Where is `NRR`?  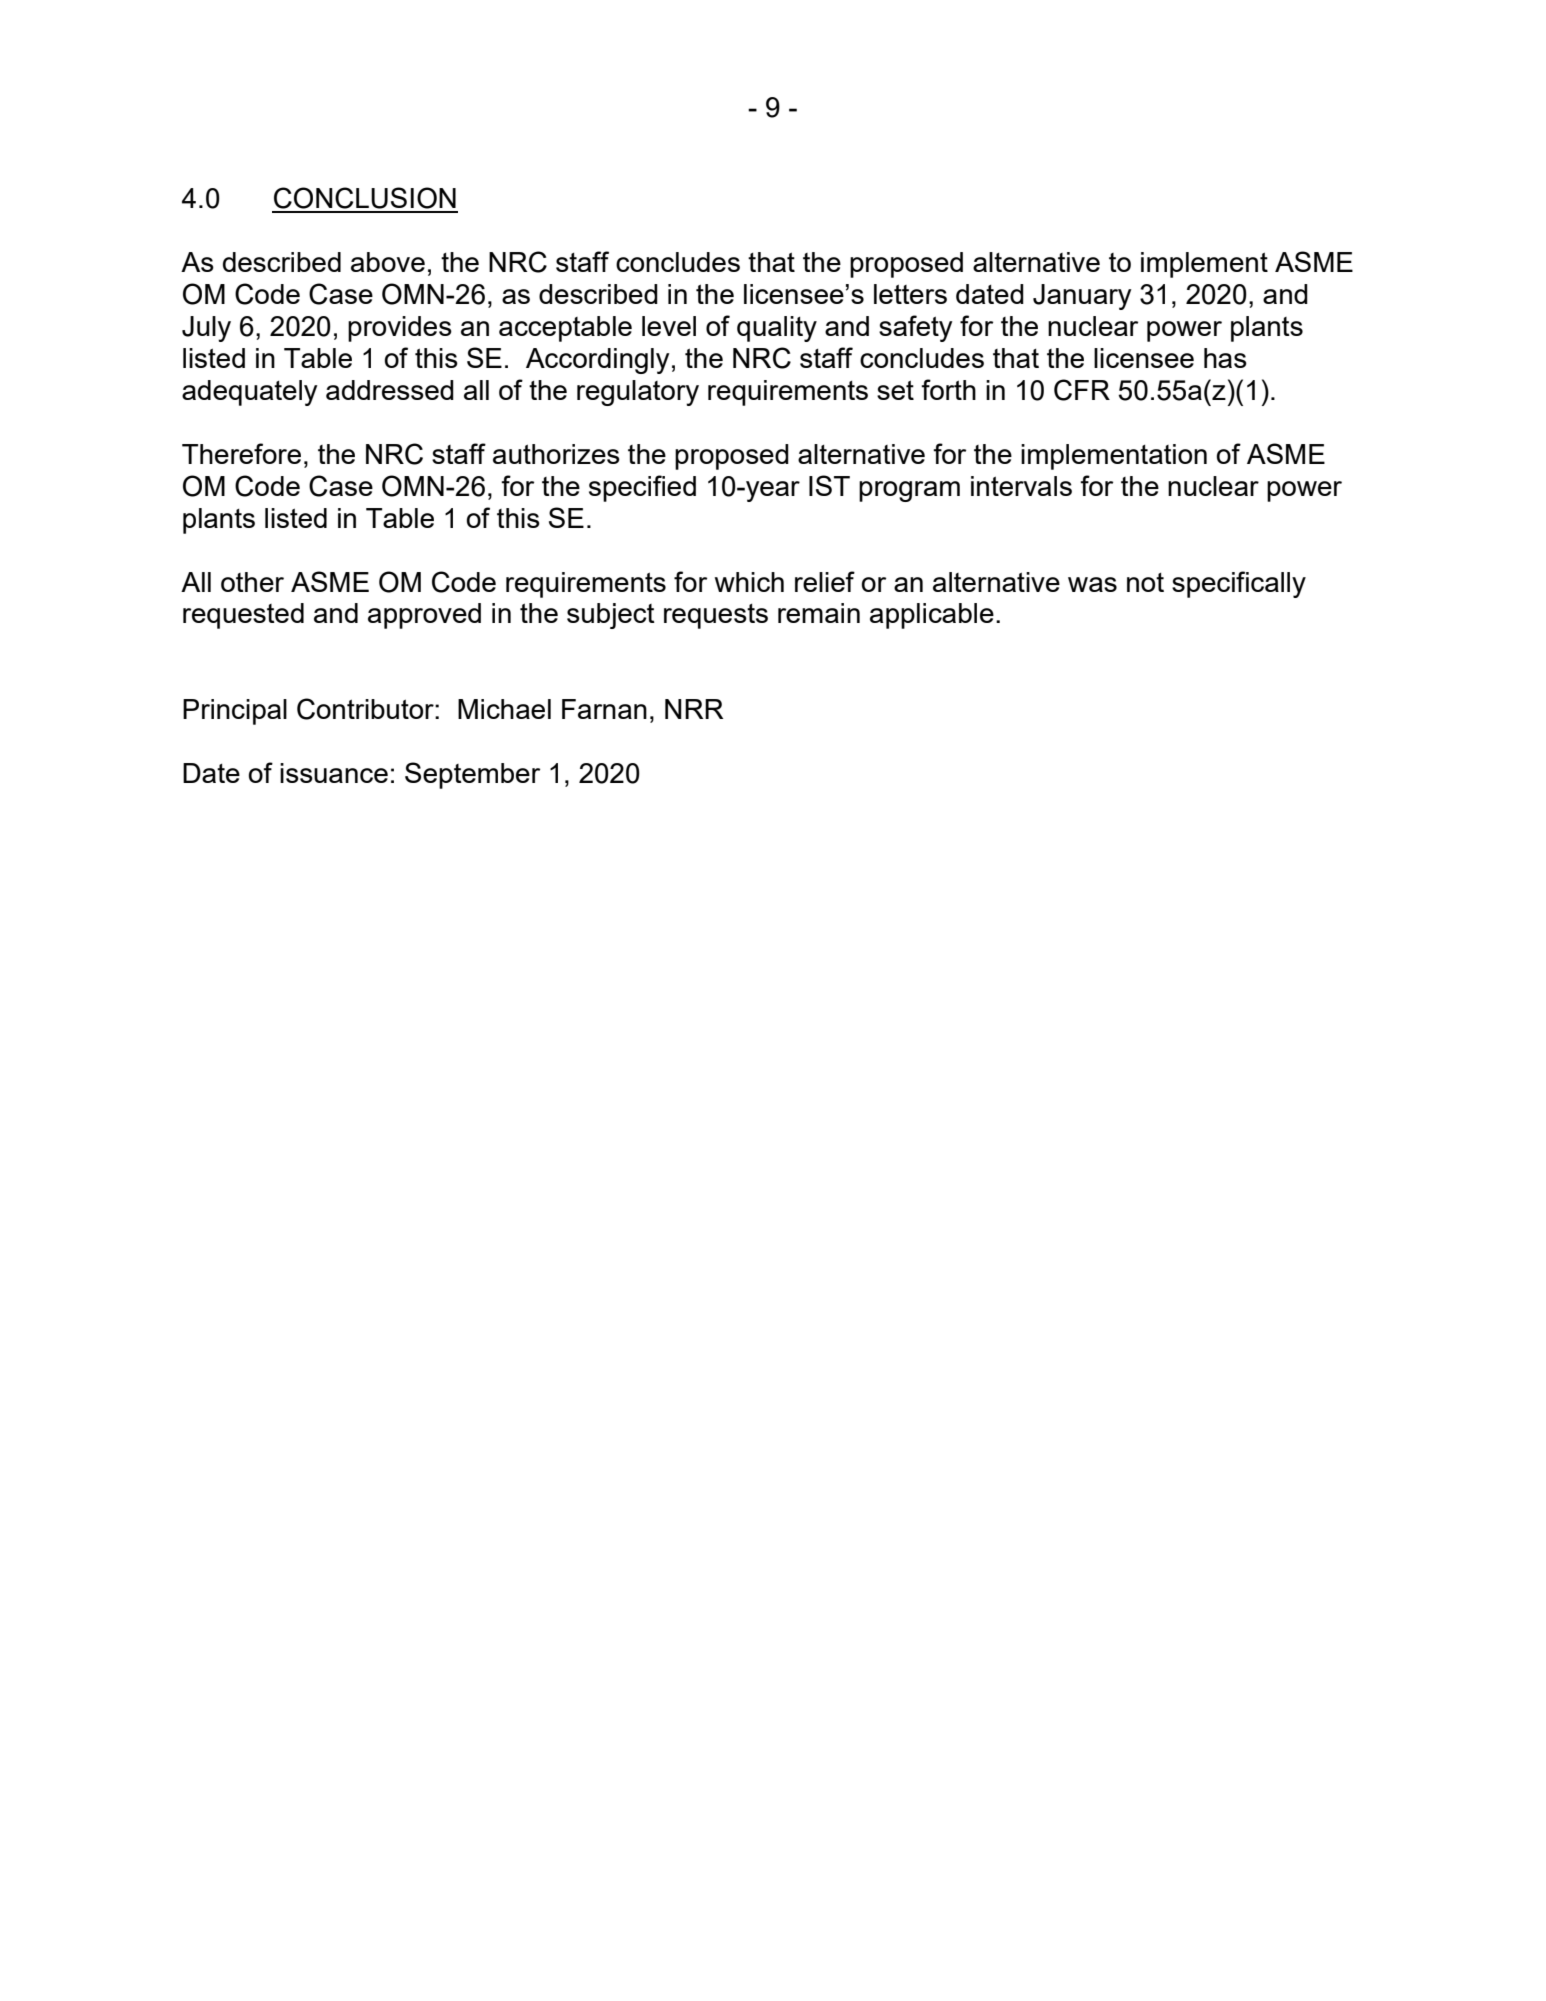
NRR is located at coordinates (694, 709).
